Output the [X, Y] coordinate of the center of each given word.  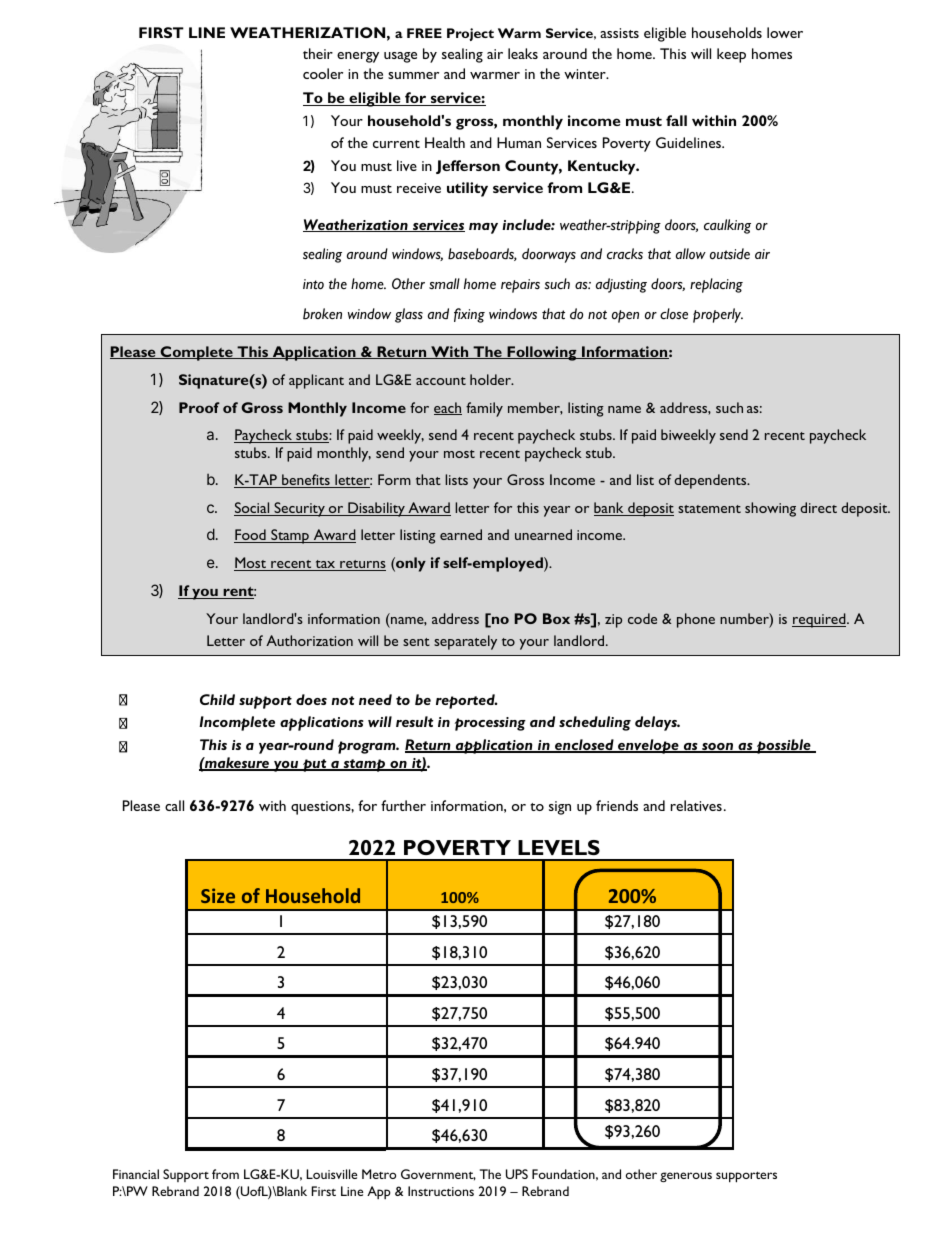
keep [731, 55]
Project [470, 34]
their [318, 53]
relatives [696, 805]
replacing [716, 285]
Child [217, 699]
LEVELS [559, 847]
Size [218, 895]
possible [784, 746]
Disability [376, 509]
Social [253, 509]
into [313, 284]
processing [490, 724]
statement [709, 509]
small [444, 283]
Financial [136, 1174]
